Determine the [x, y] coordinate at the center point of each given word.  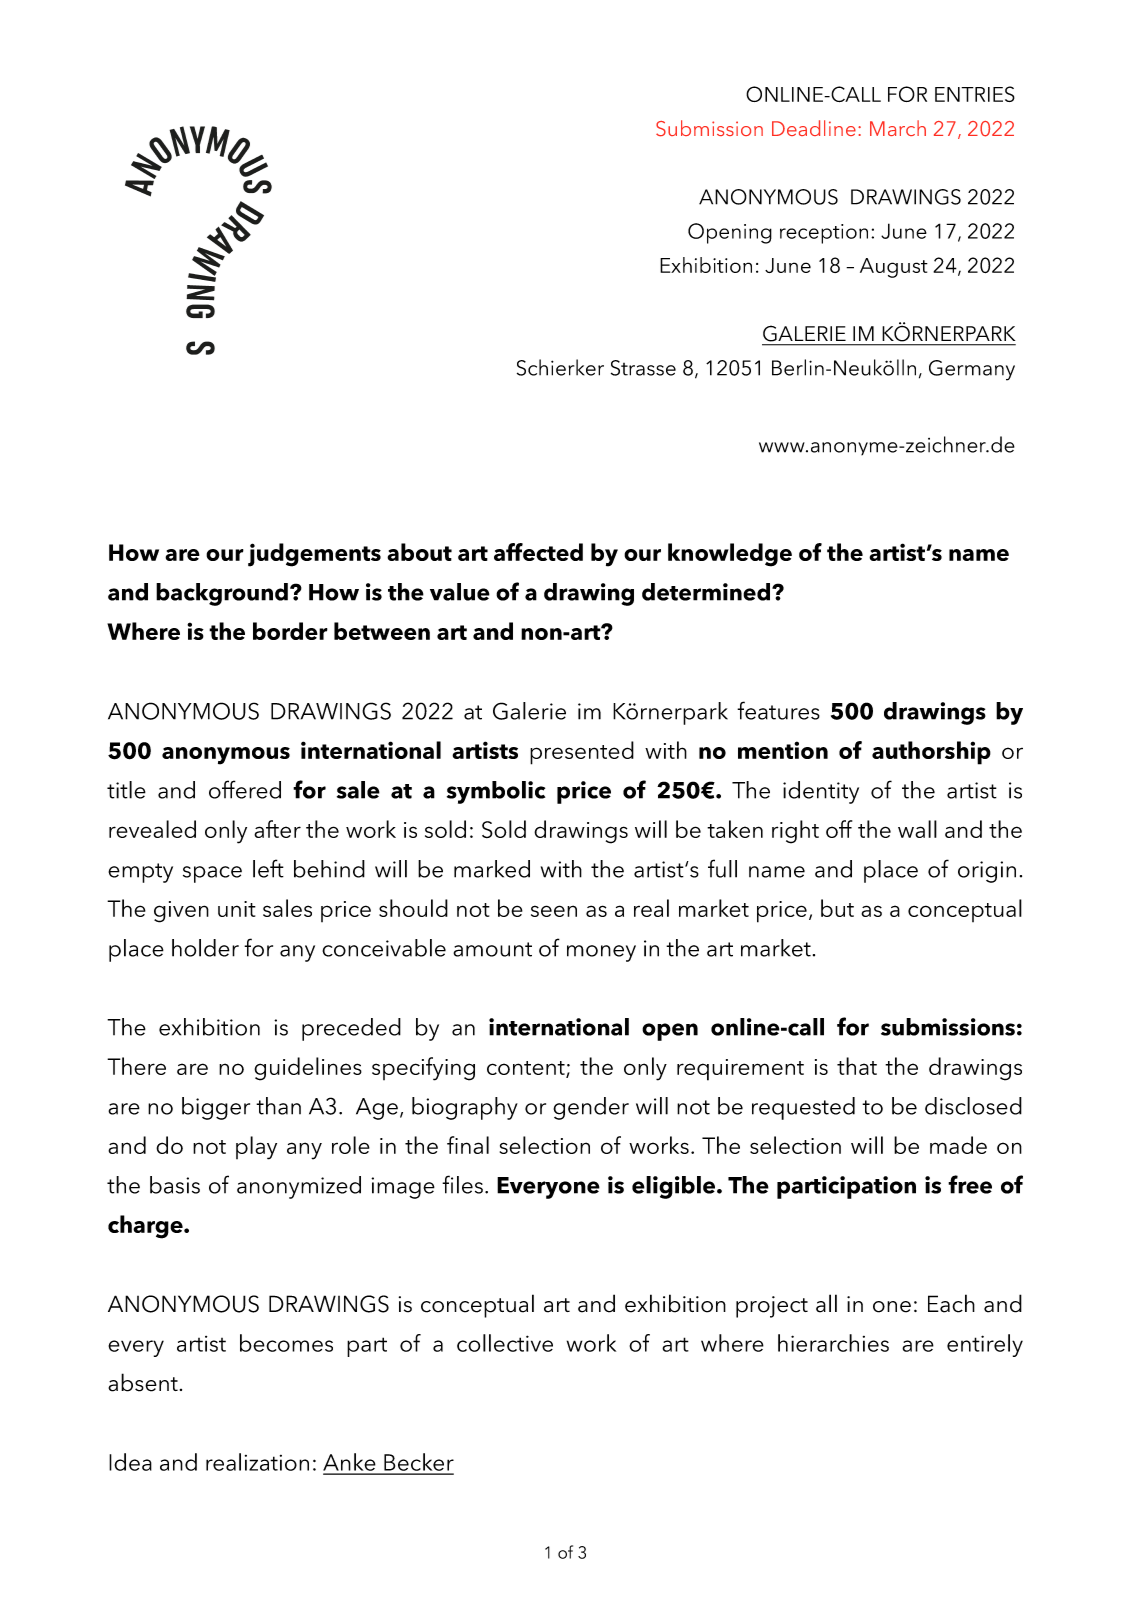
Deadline [814, 128]
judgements [314, 555]
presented [582, 753]
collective [505, 1343]
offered [245, 789]
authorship [931, 753]
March [898, 128]
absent [143, 1382]
